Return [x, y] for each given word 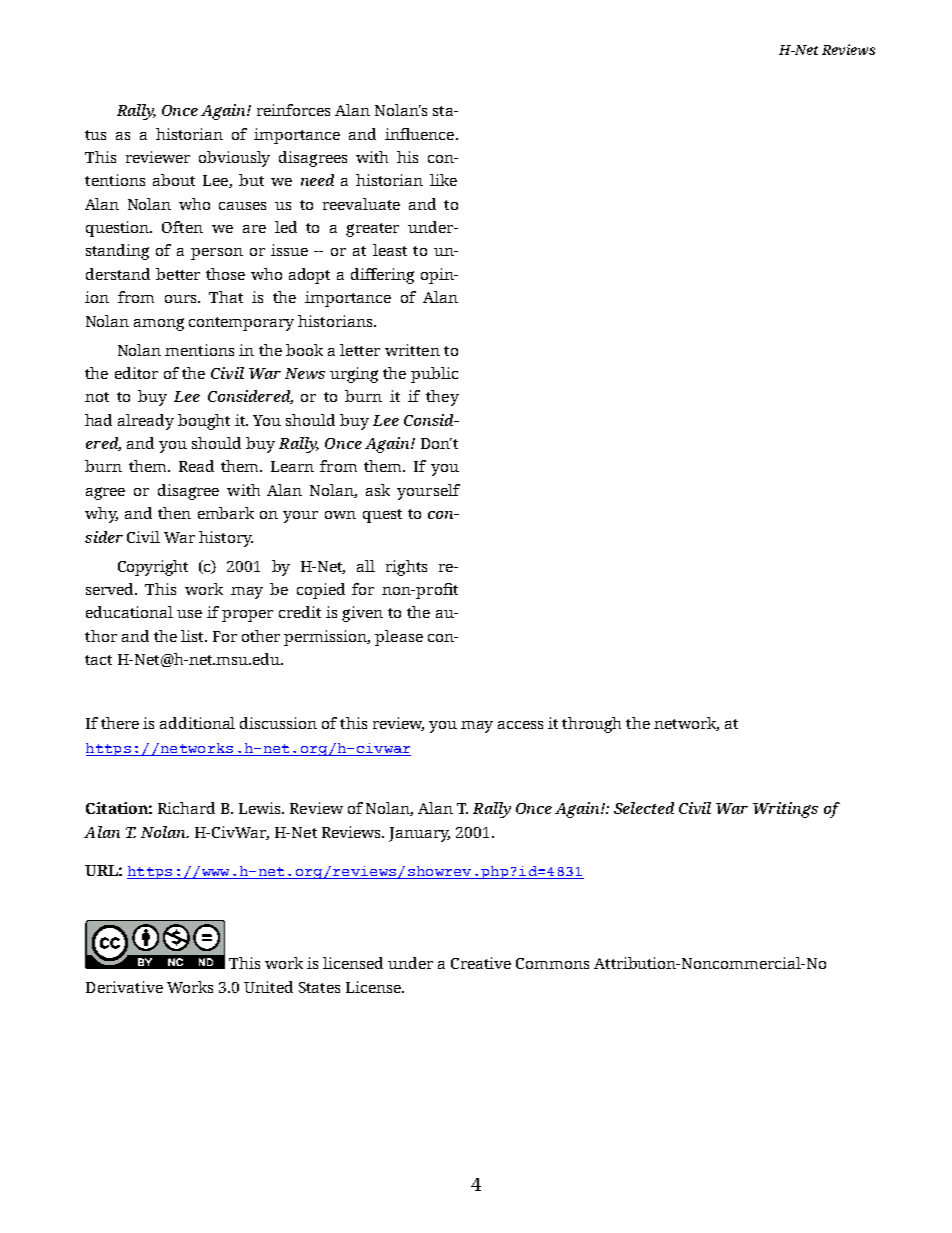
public [434, 375]
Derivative [124, 987]
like [443, 180]
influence [419, 134]
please [399, 638]
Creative [481, 963]
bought [204, 422]
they [442, 398]
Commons [552, 963]
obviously [234, 159]
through [591, 725]
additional [197, 723]
